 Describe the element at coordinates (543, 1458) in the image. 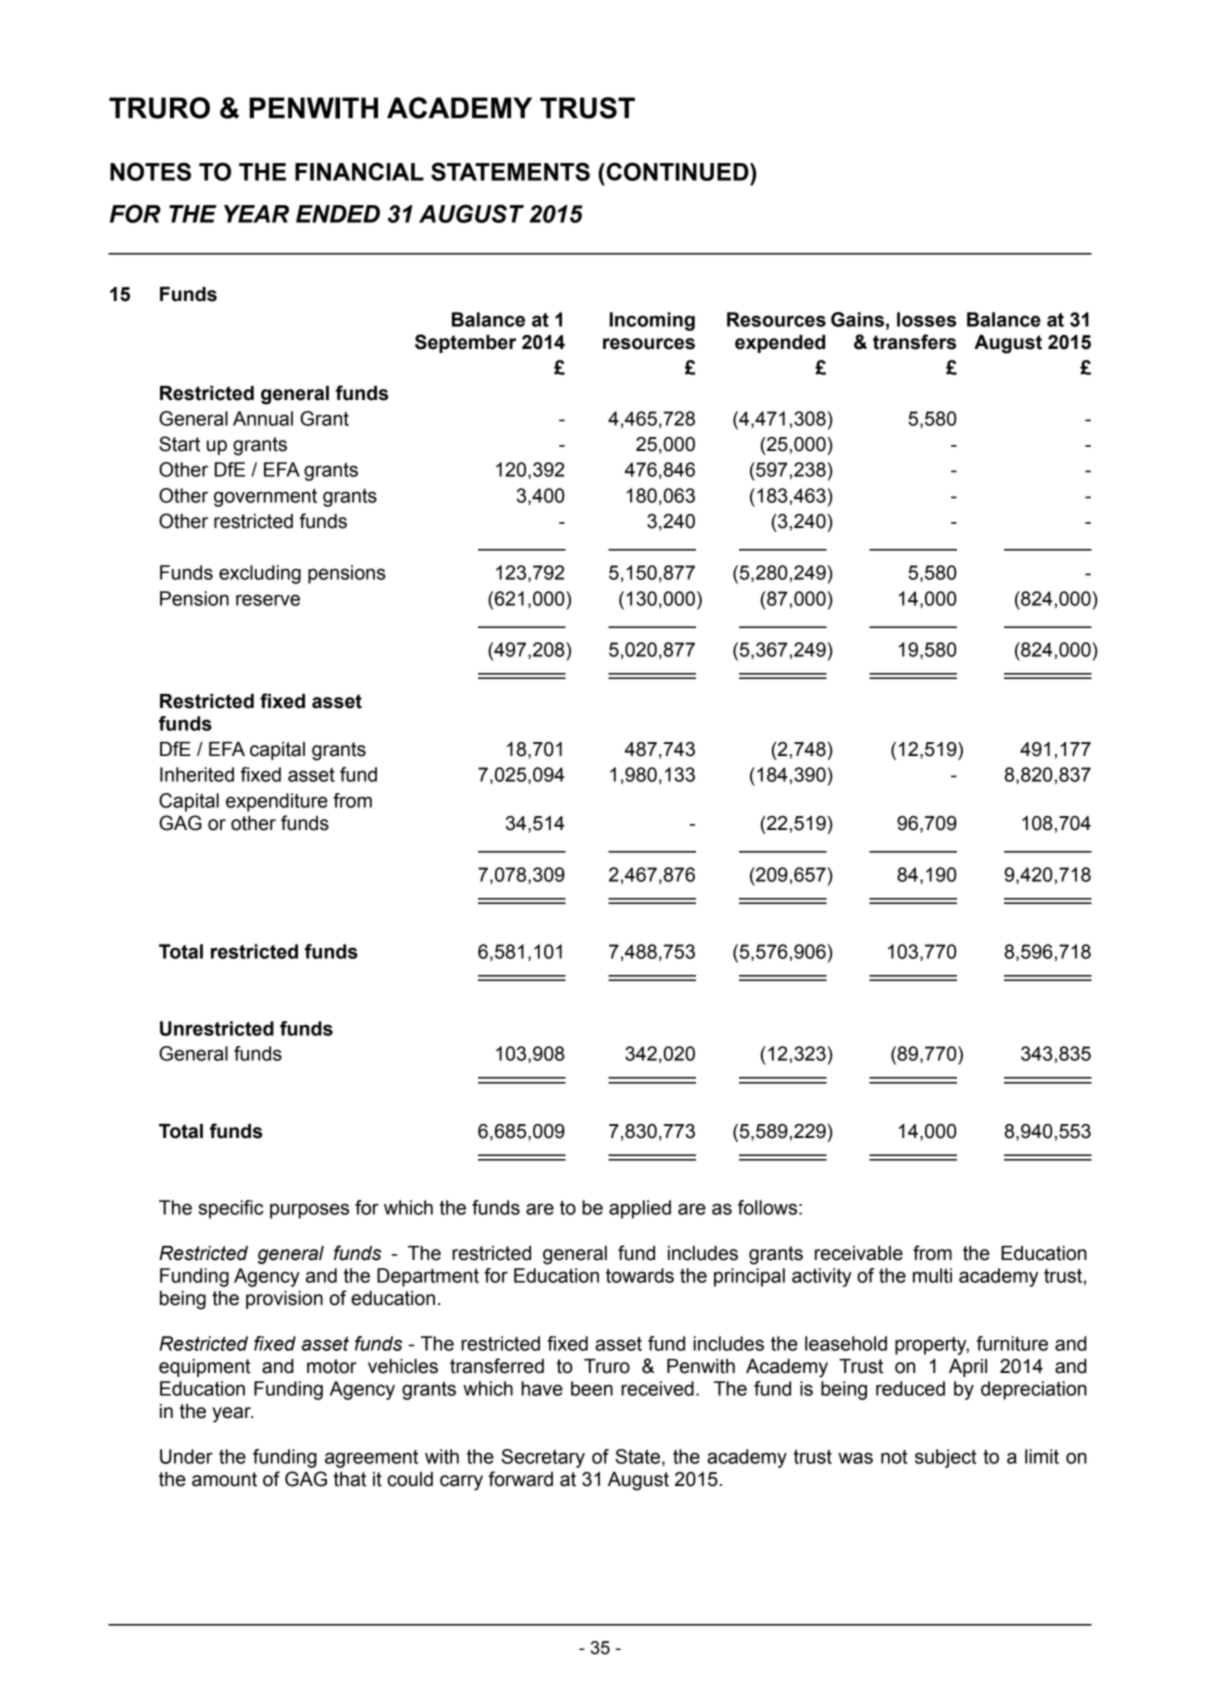

I see `Secretary` at that location.
